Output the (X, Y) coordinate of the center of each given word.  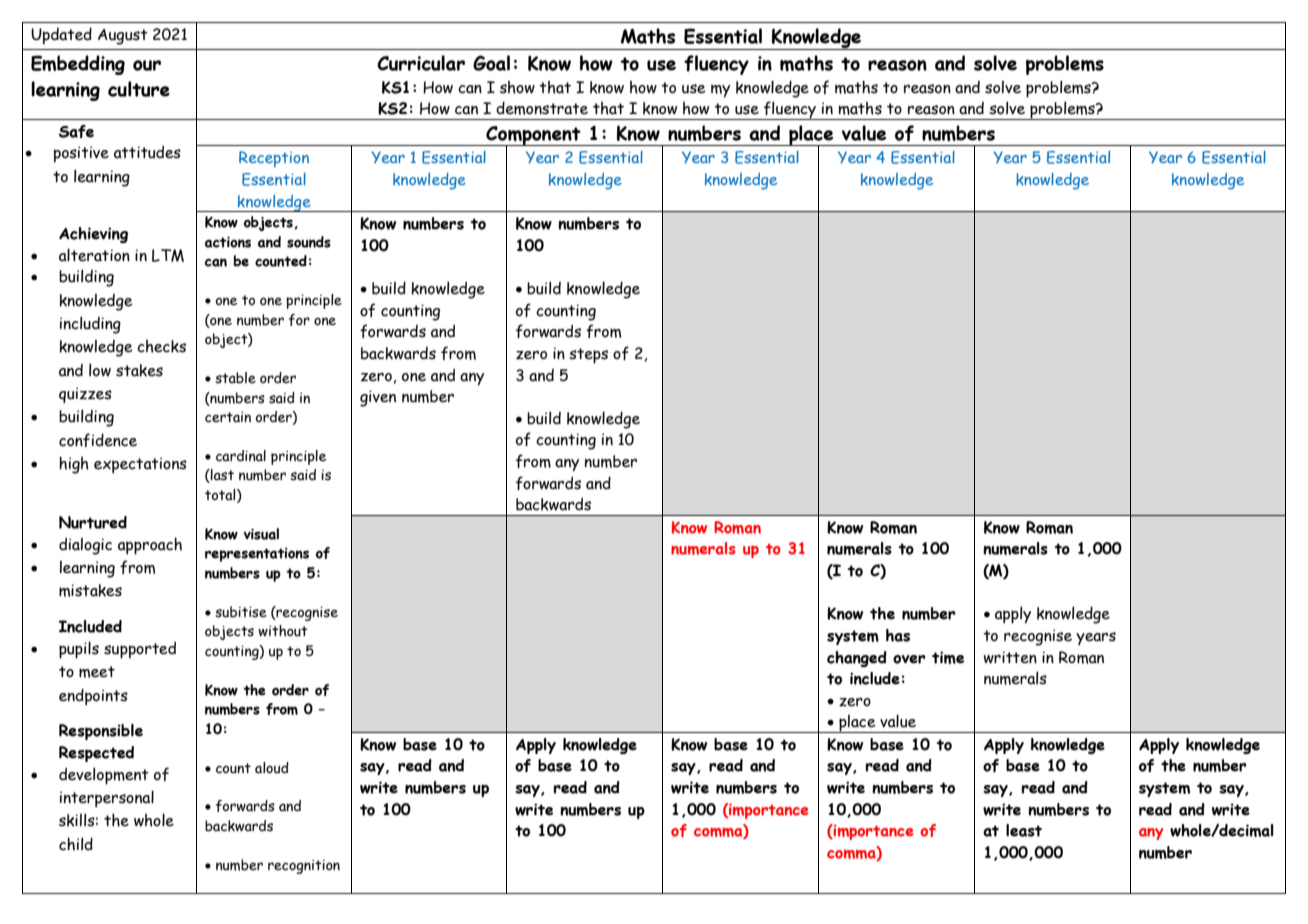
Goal (491, 63)
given (378, 398)
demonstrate (542, 108)
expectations (140, 465)
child (76, 844)
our (147, 65)
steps (588, 356)
